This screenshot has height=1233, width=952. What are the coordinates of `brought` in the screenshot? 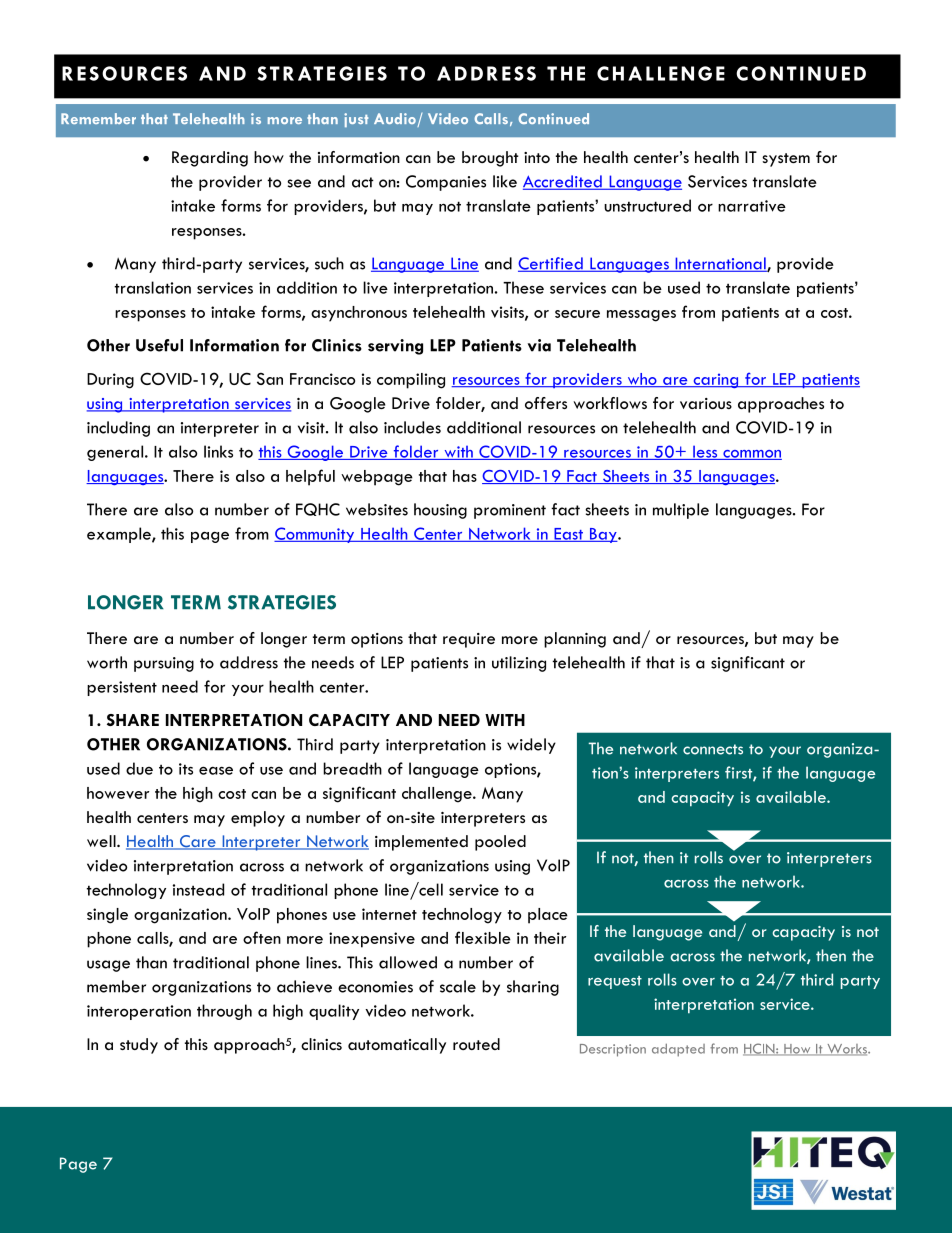 It's located at (490, 159).
